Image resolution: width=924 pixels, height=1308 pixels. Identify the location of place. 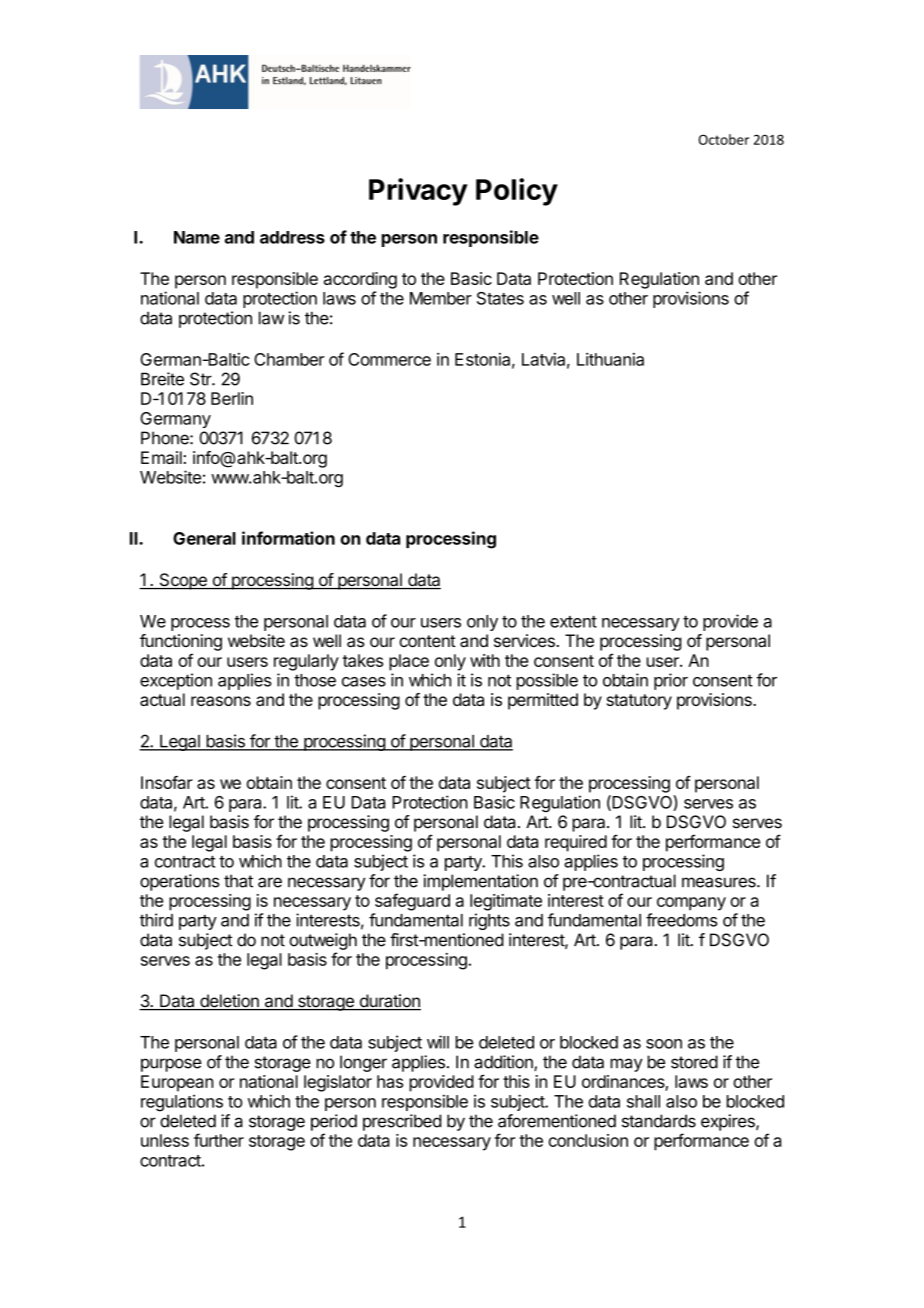
(409, 662).
